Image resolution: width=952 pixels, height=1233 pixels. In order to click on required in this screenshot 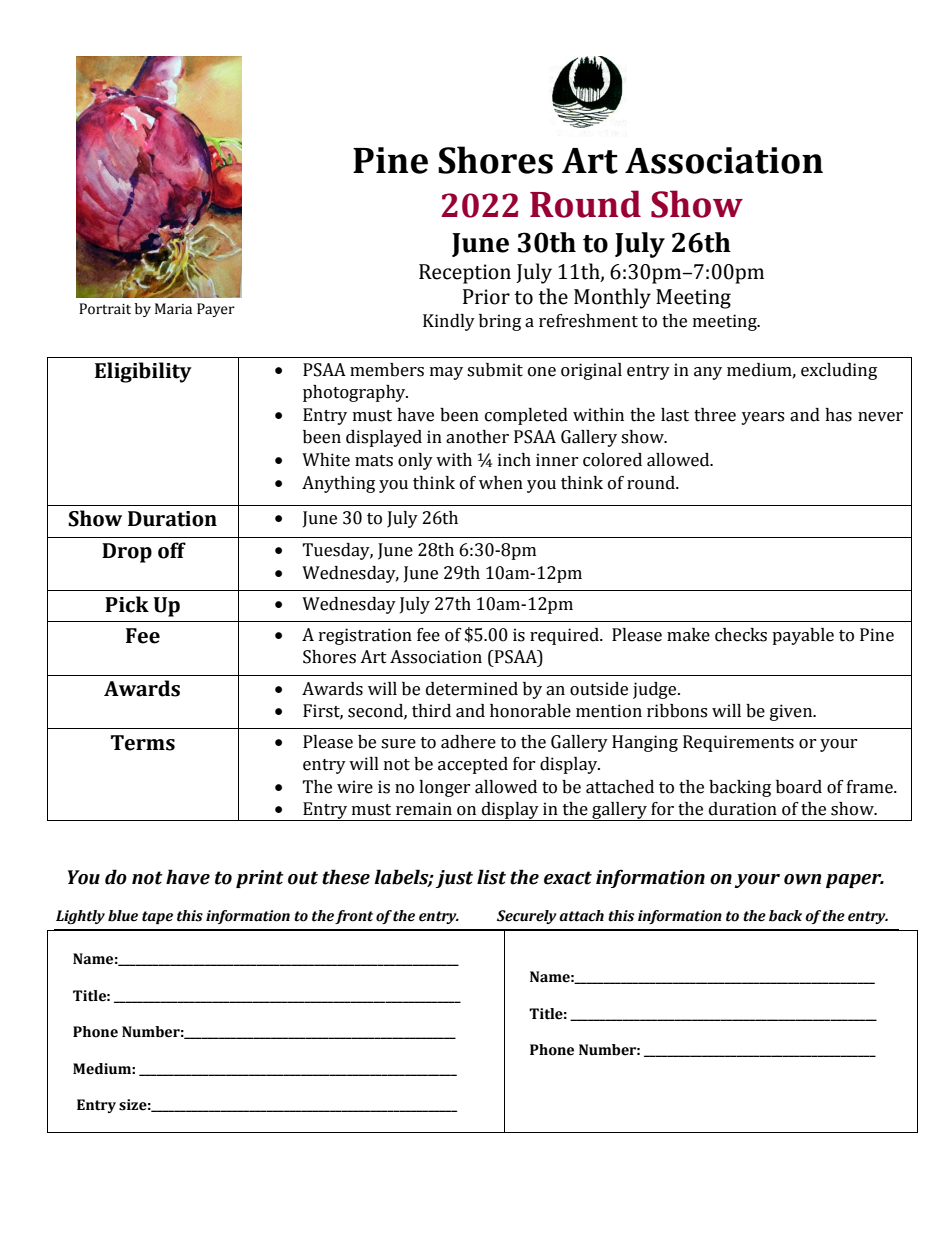, I will do `click(565, 636)`.
